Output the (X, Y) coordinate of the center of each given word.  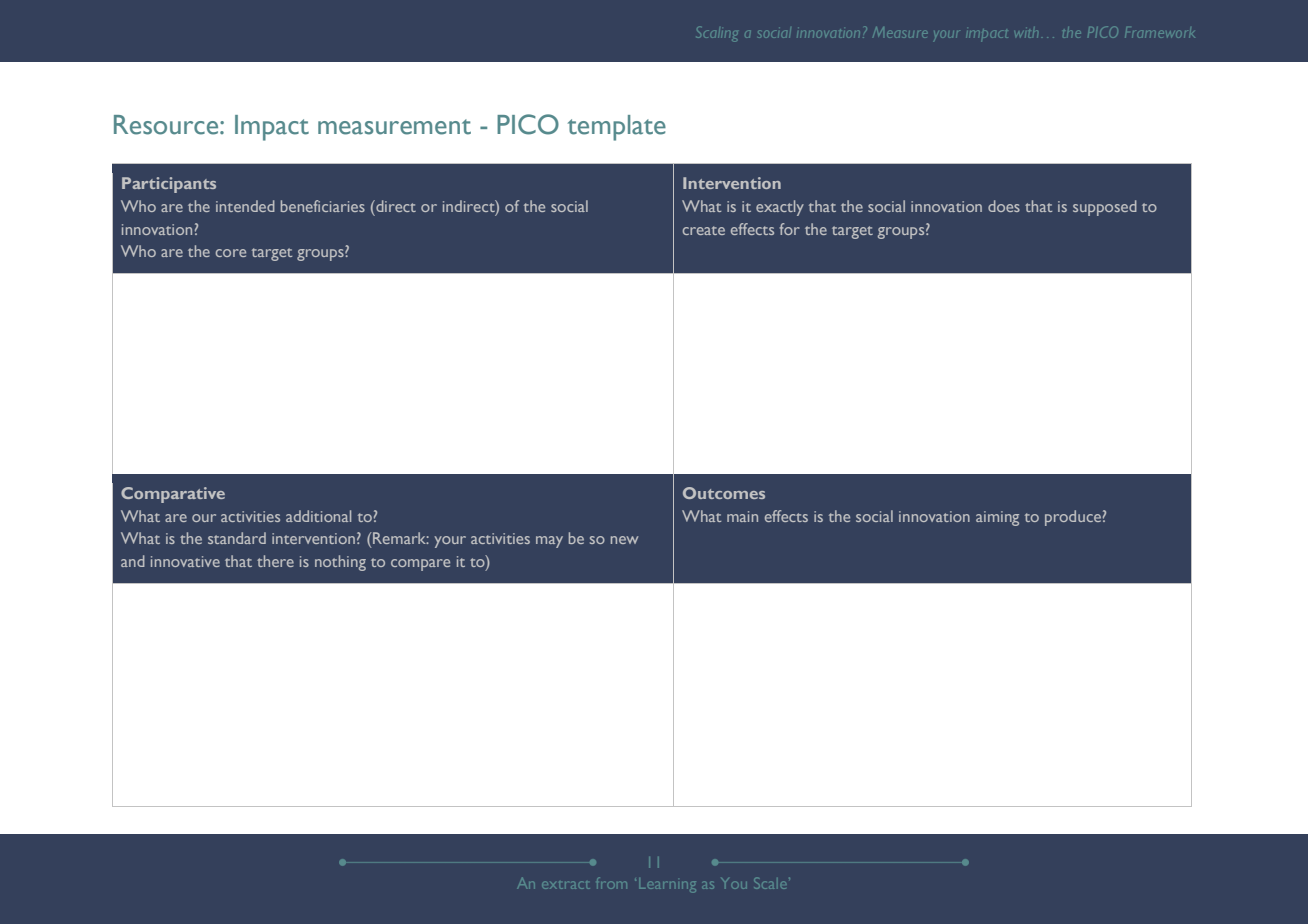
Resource (167, 125)
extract (566, 885)
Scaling (716, 34)
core (231, 253)
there (275, 561)
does (1004, 206)
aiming (997, 518)
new (624, 540)
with (1026, 34)
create (704, 230)
